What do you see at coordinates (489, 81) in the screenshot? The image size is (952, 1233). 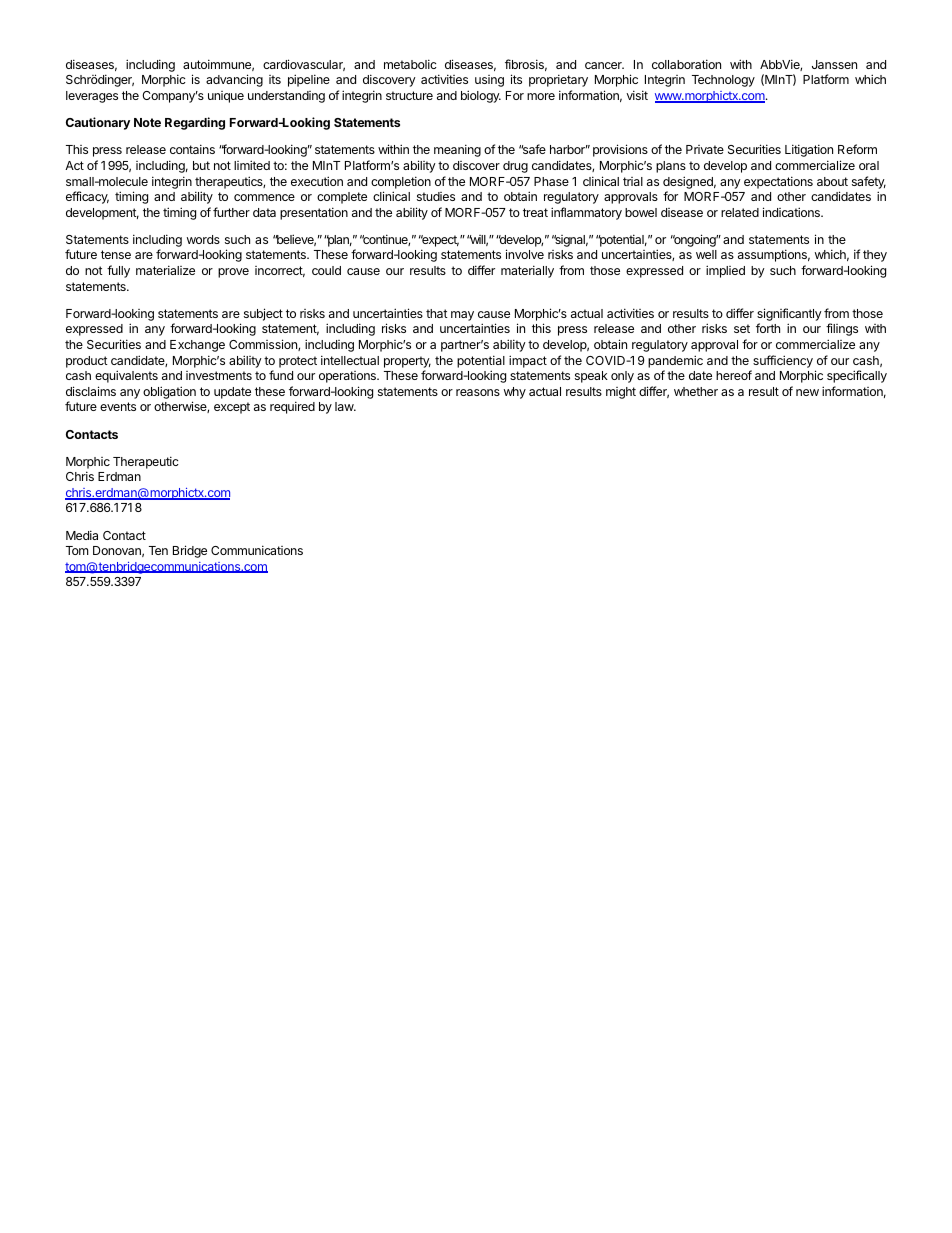 I see `using` at bounding box center [489, 81].
